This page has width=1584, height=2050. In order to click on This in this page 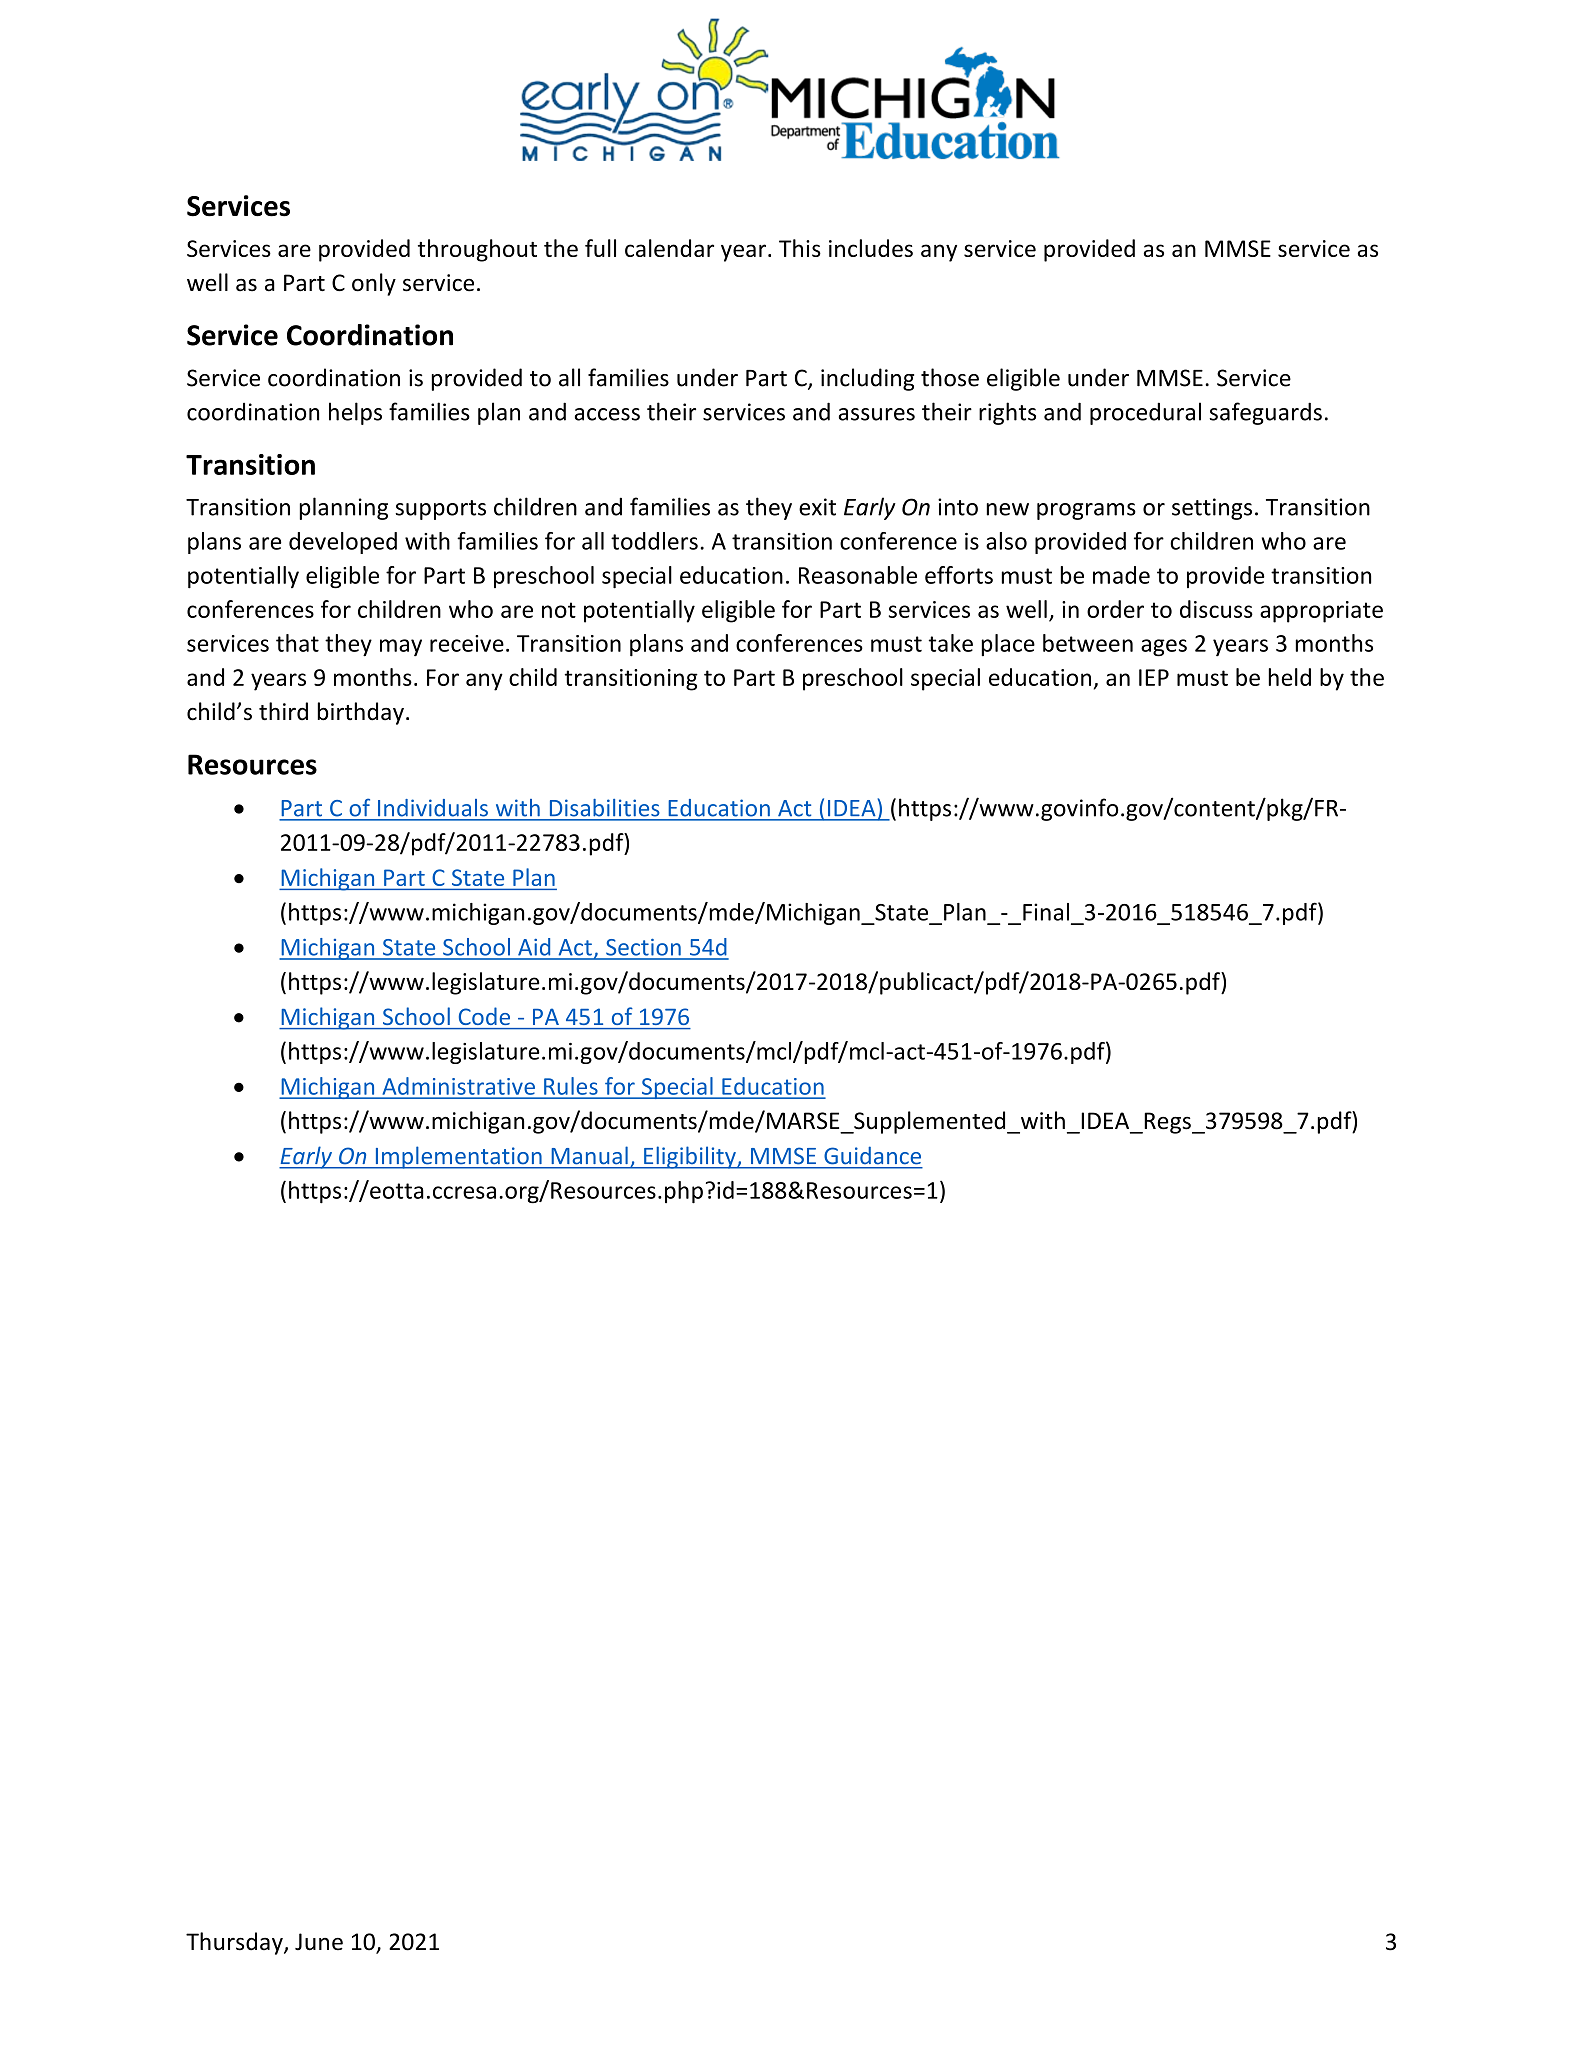, I will do `click(800, 248)`.
